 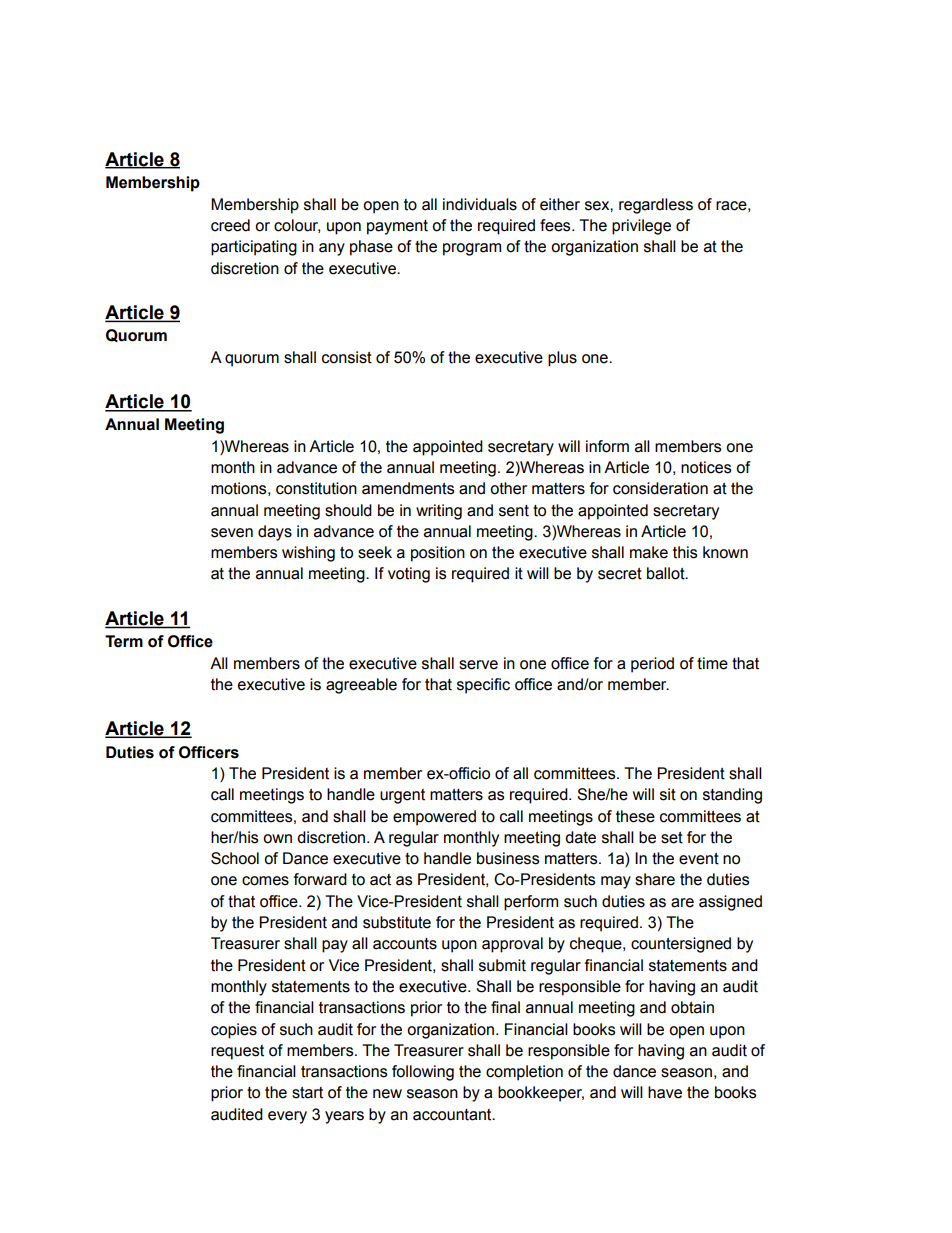 I want to click on Term, so click(x=124, y=641).
